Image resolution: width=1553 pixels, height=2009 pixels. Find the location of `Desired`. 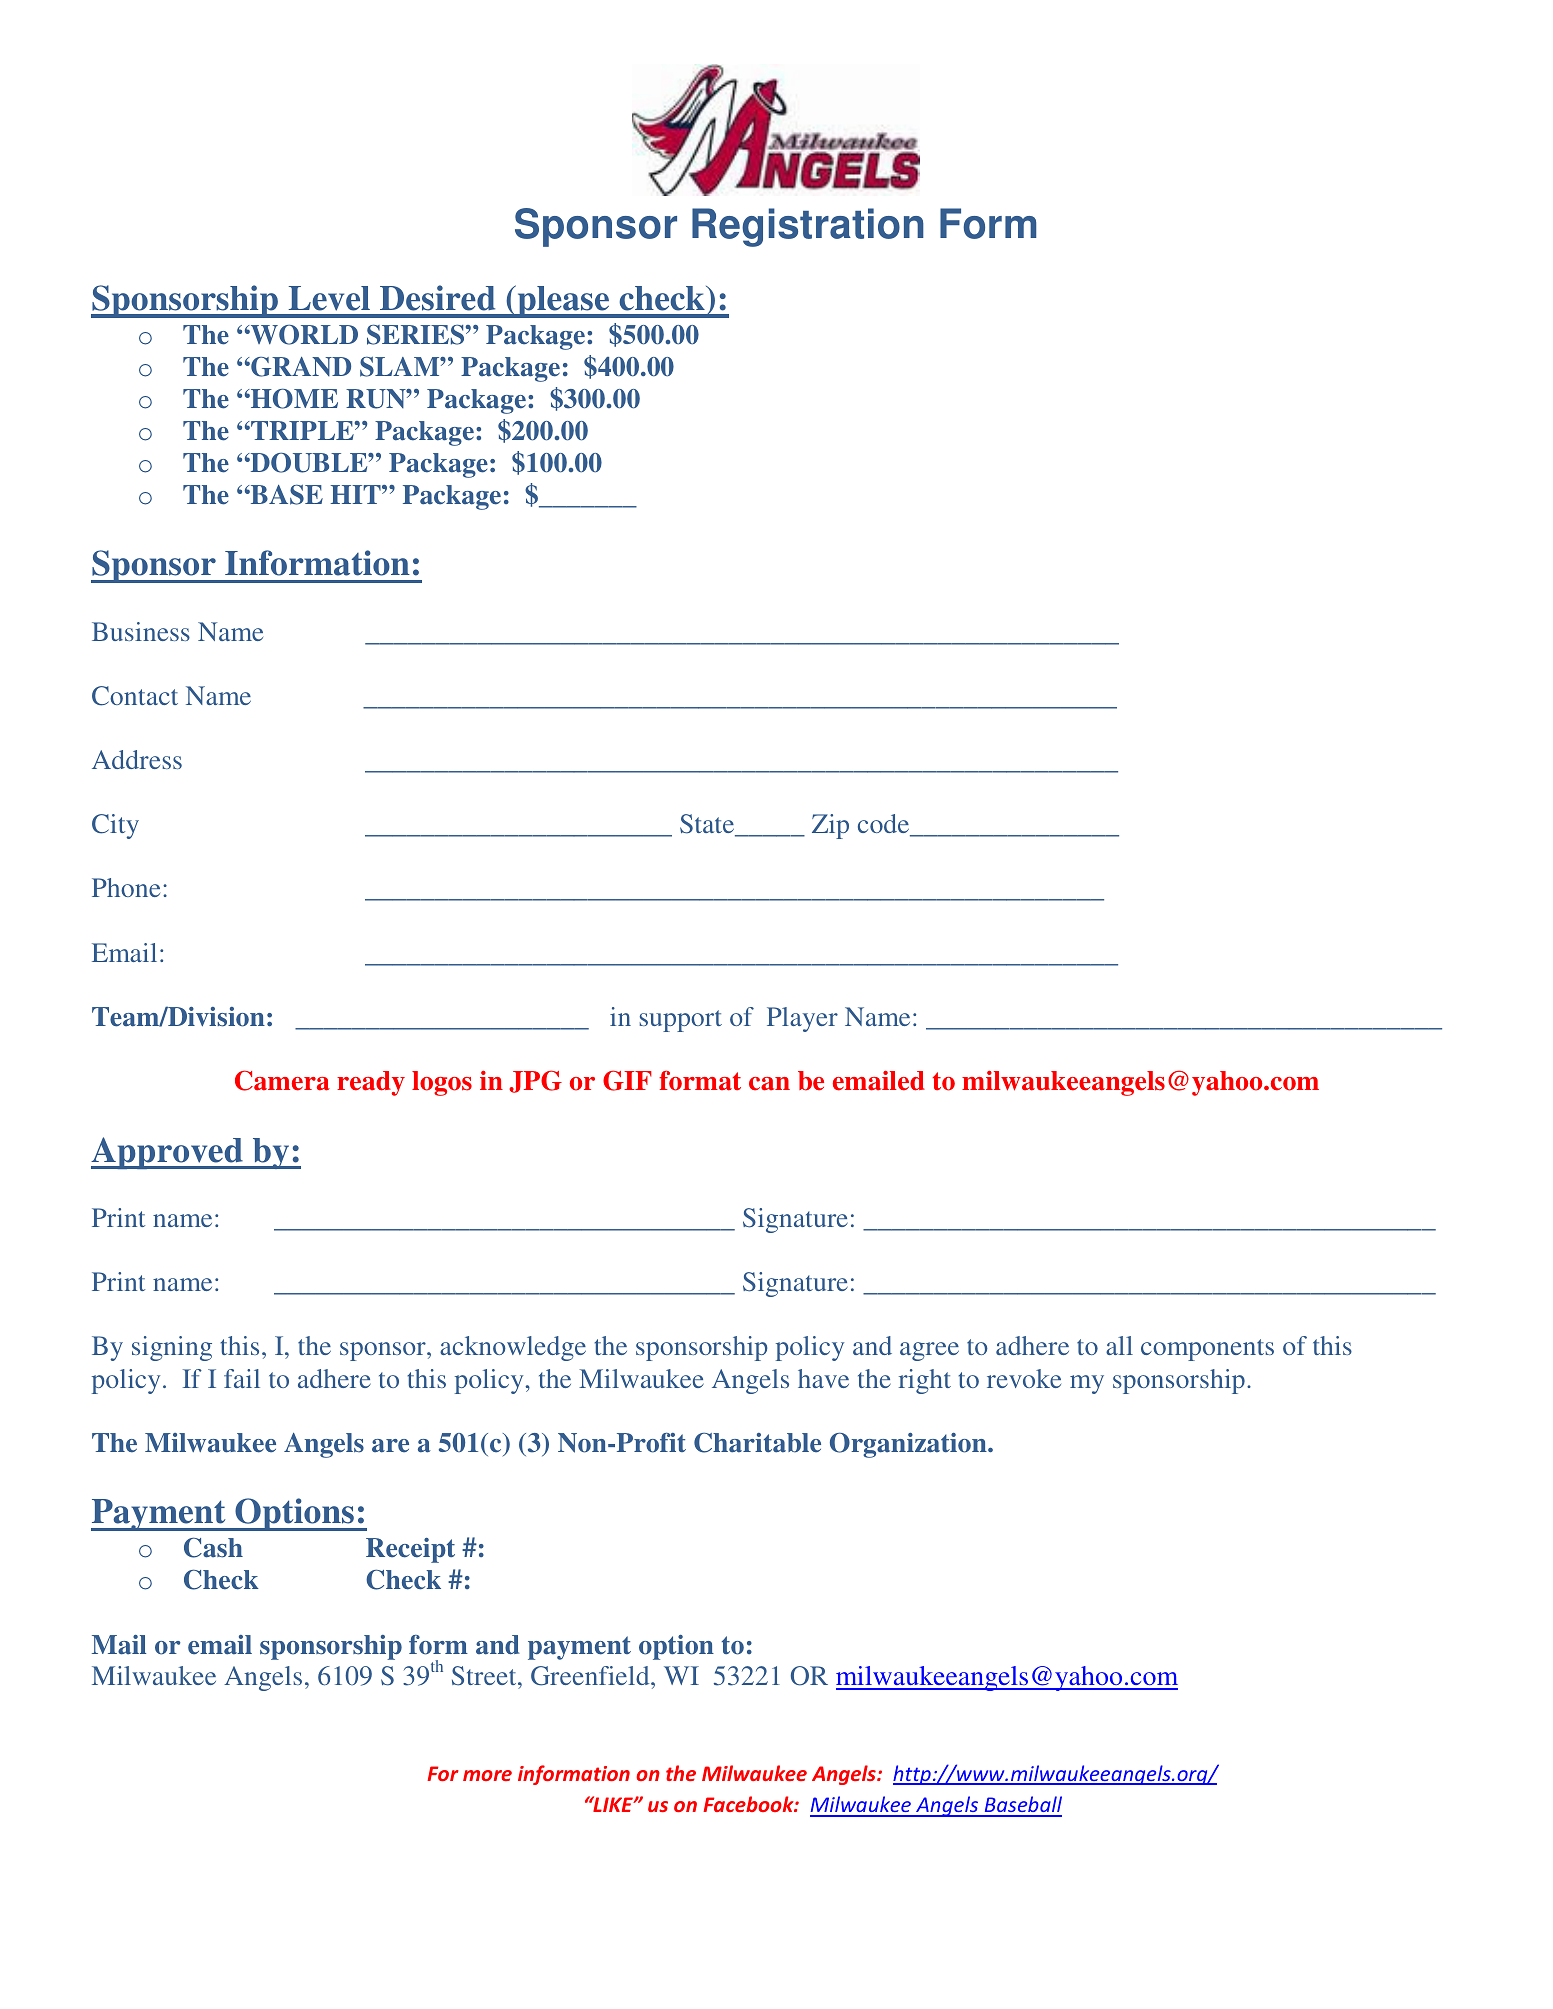

Desired is located at coordinates (437, 298).
